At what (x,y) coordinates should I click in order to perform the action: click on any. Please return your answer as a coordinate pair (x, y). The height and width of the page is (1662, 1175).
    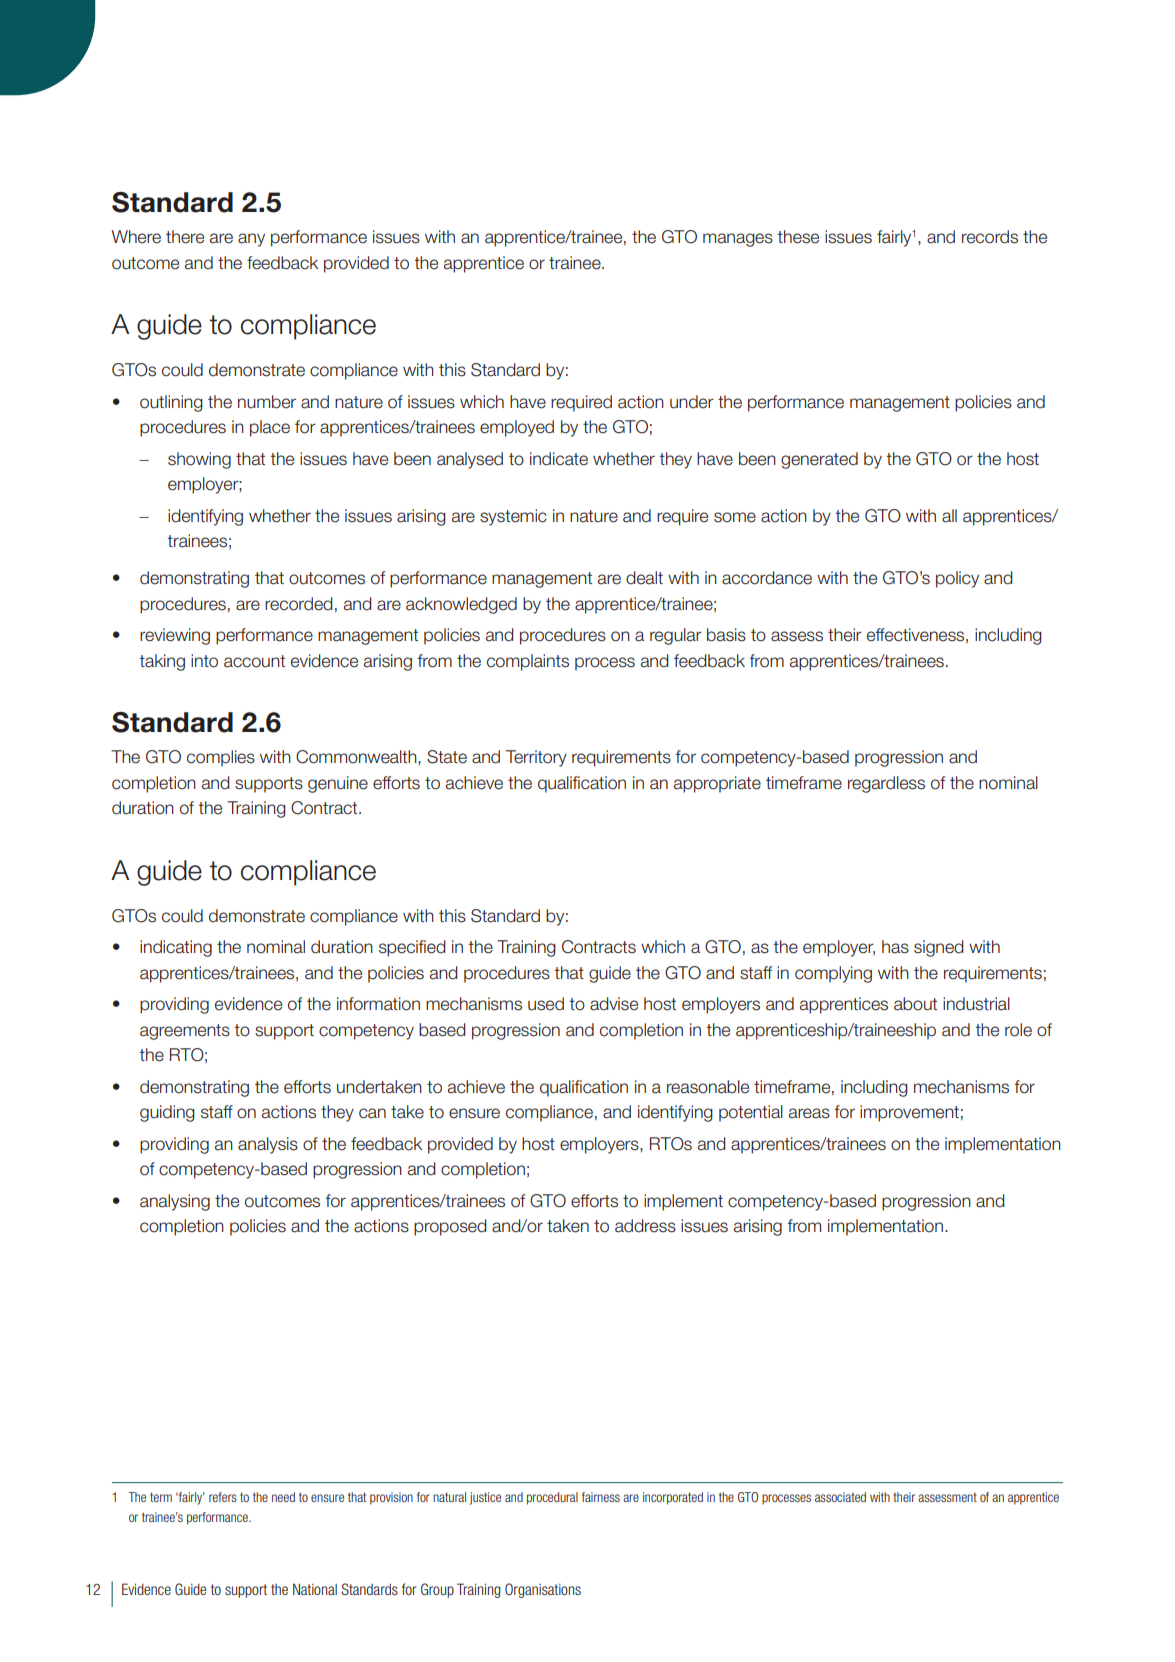
    Looking at the image, I should click on (251, 240).
